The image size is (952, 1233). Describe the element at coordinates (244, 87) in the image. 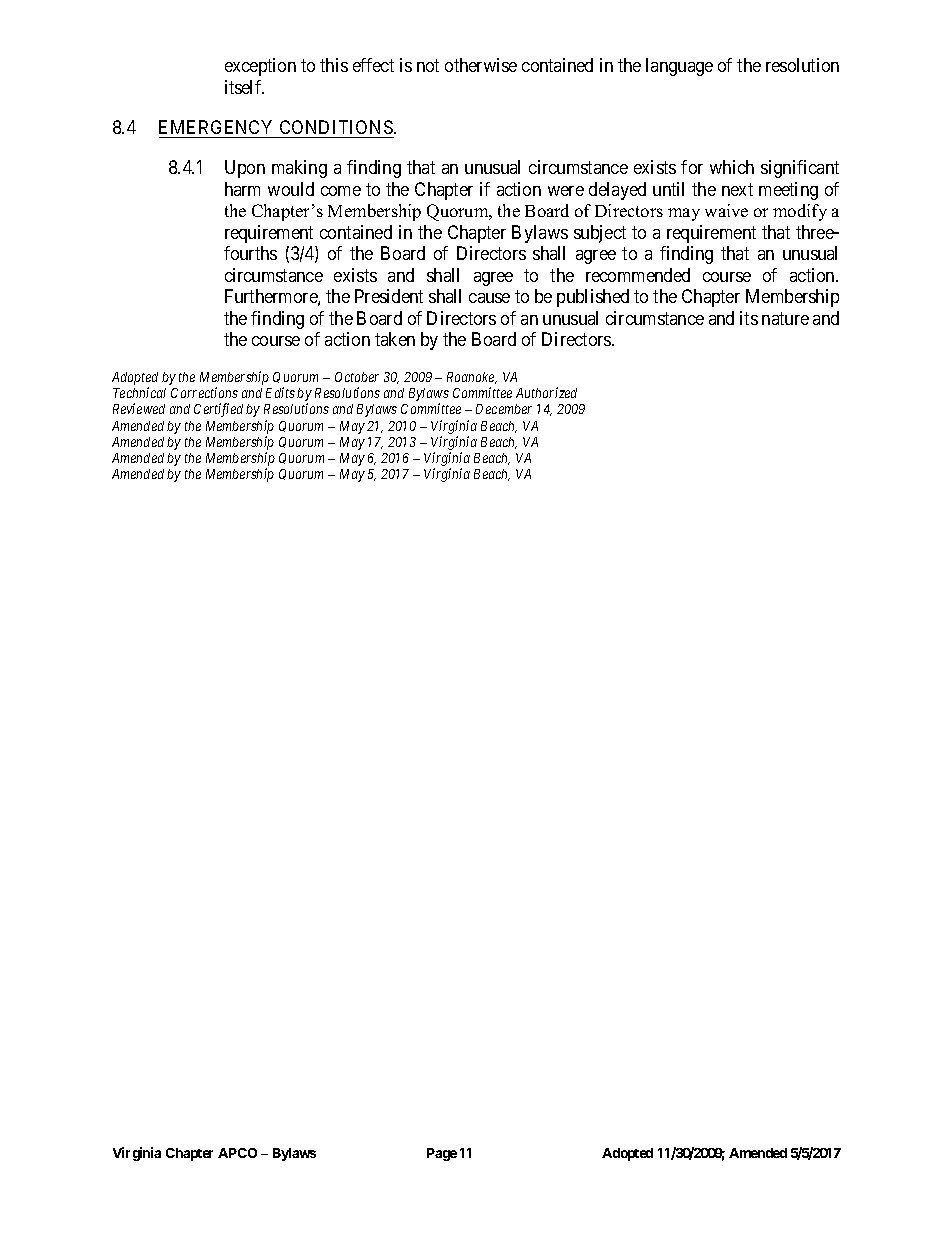

I see `itself` at that location.
